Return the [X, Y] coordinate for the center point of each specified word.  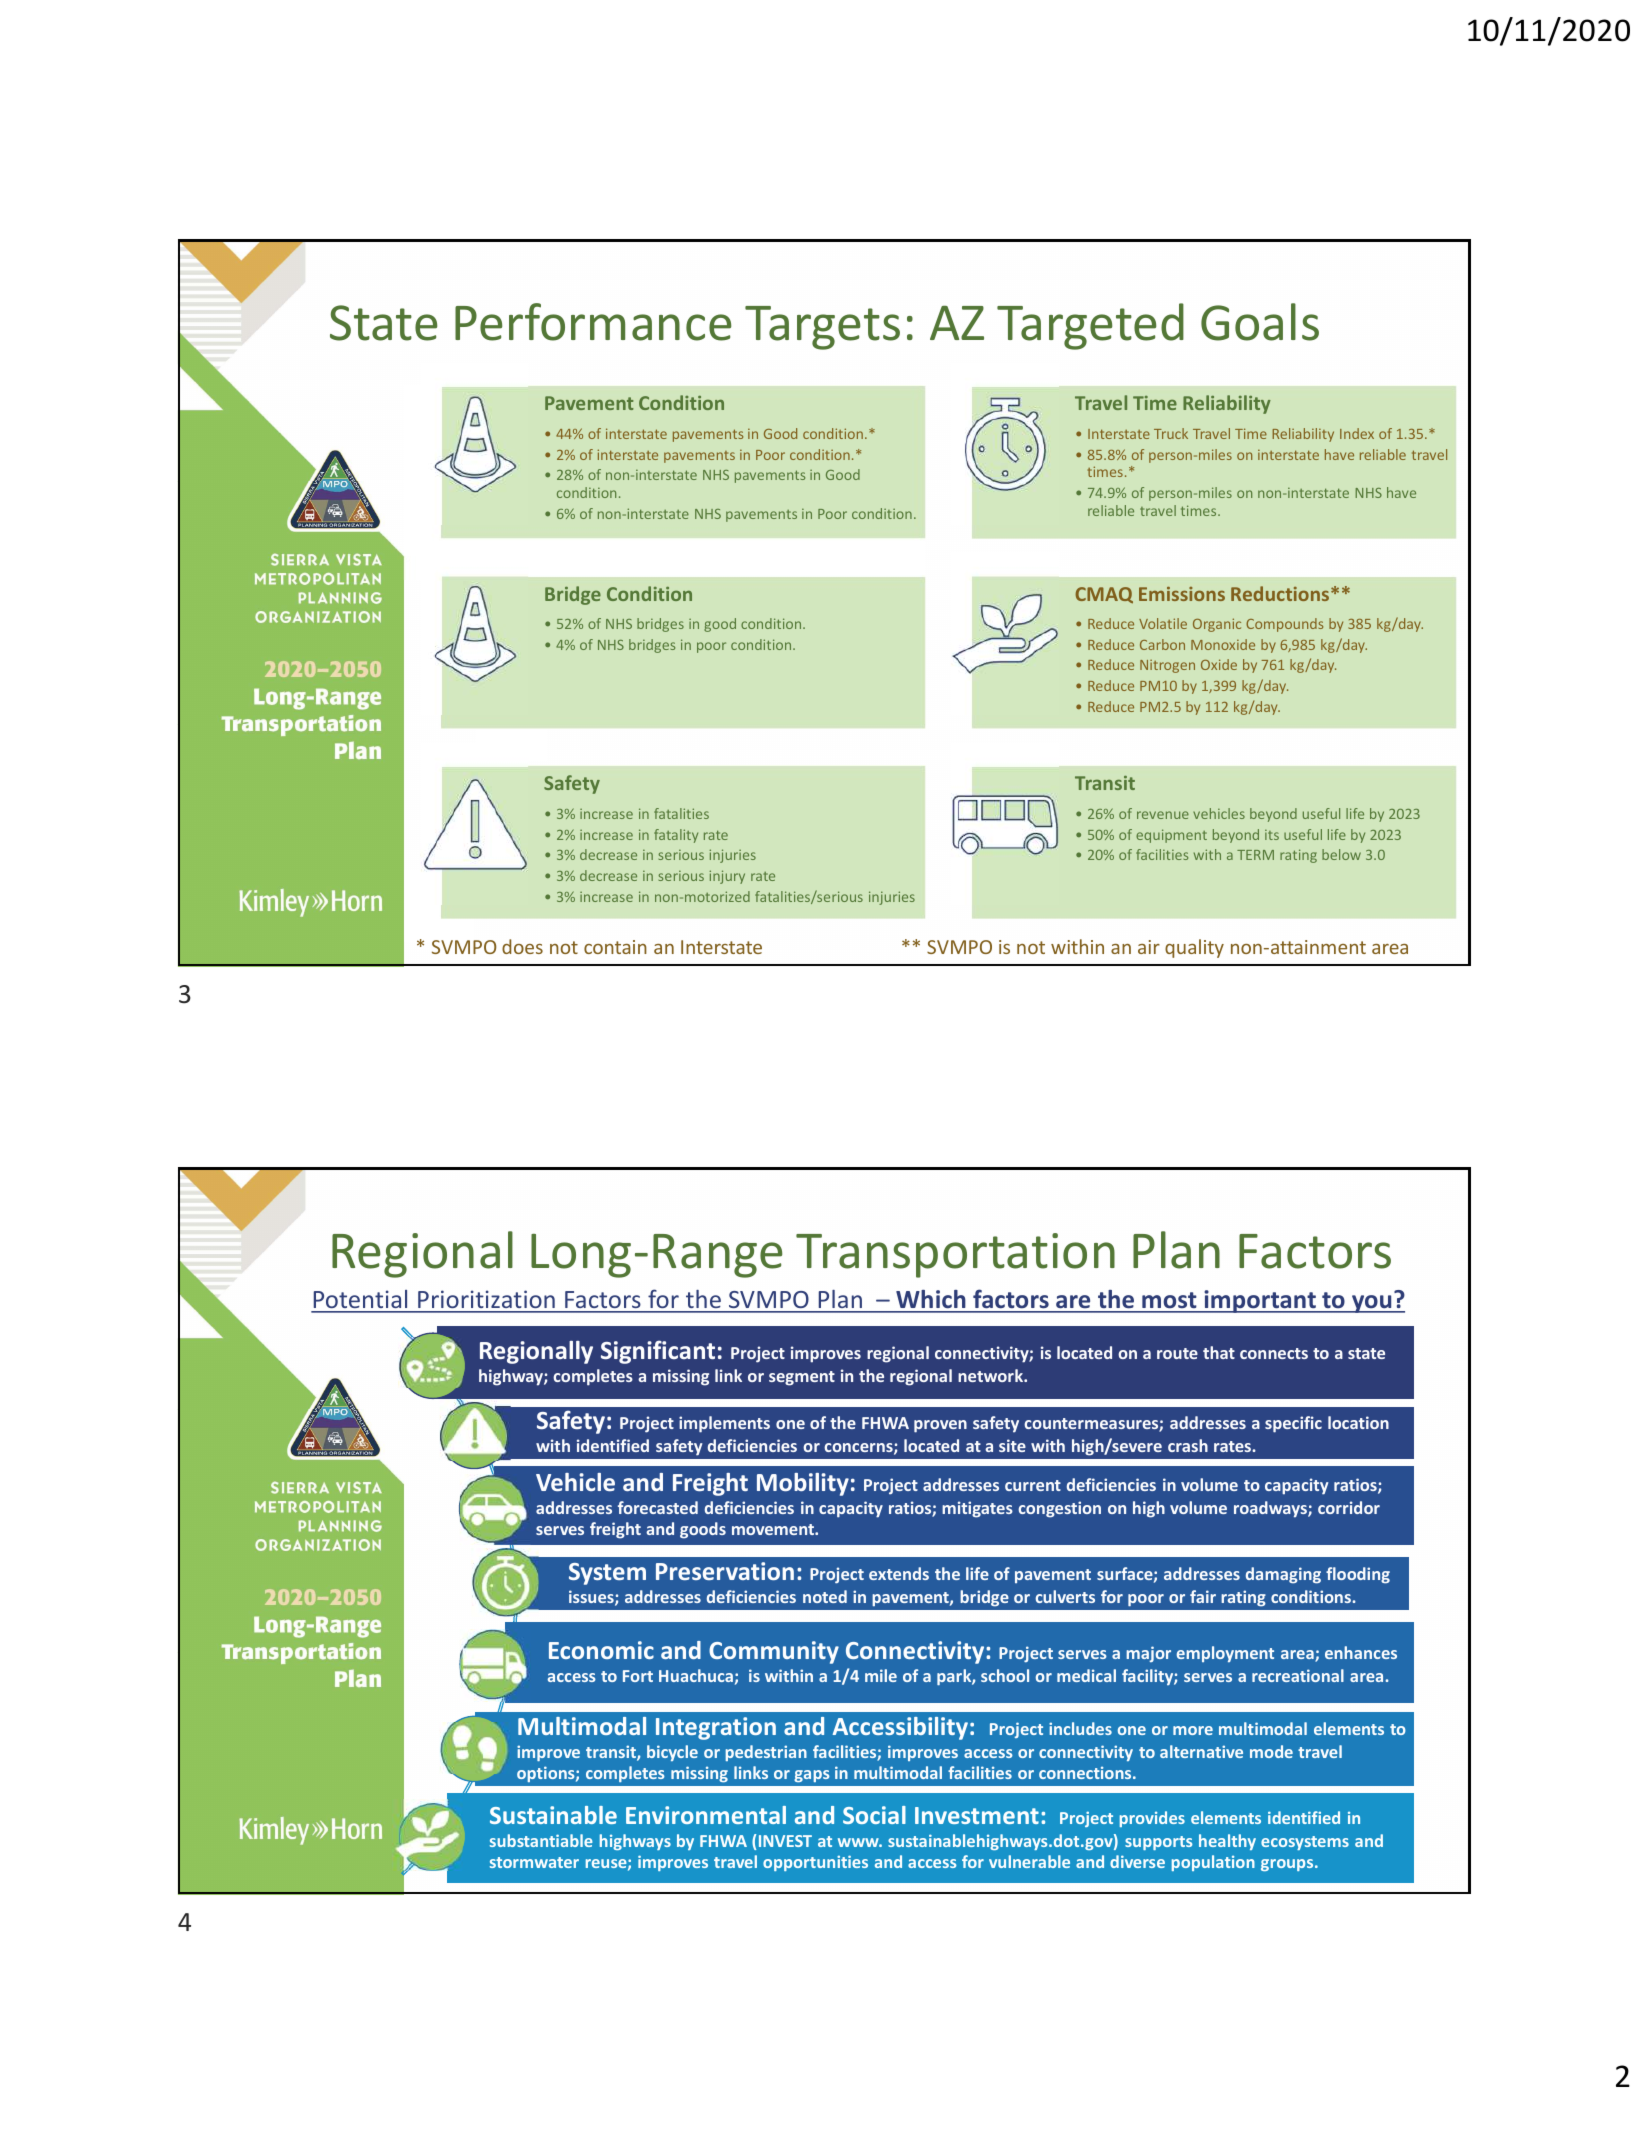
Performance [593, 322]
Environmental [706, 1815]
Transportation [955, 1255]
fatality [676, 836]
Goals [1260, 322]
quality [1194, 948]
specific [1293, 1424]
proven [940, 1426]
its [1272, 835]
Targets [822, 328]
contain [615, 947]
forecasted [658, 1507]
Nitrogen [1167, 666]
